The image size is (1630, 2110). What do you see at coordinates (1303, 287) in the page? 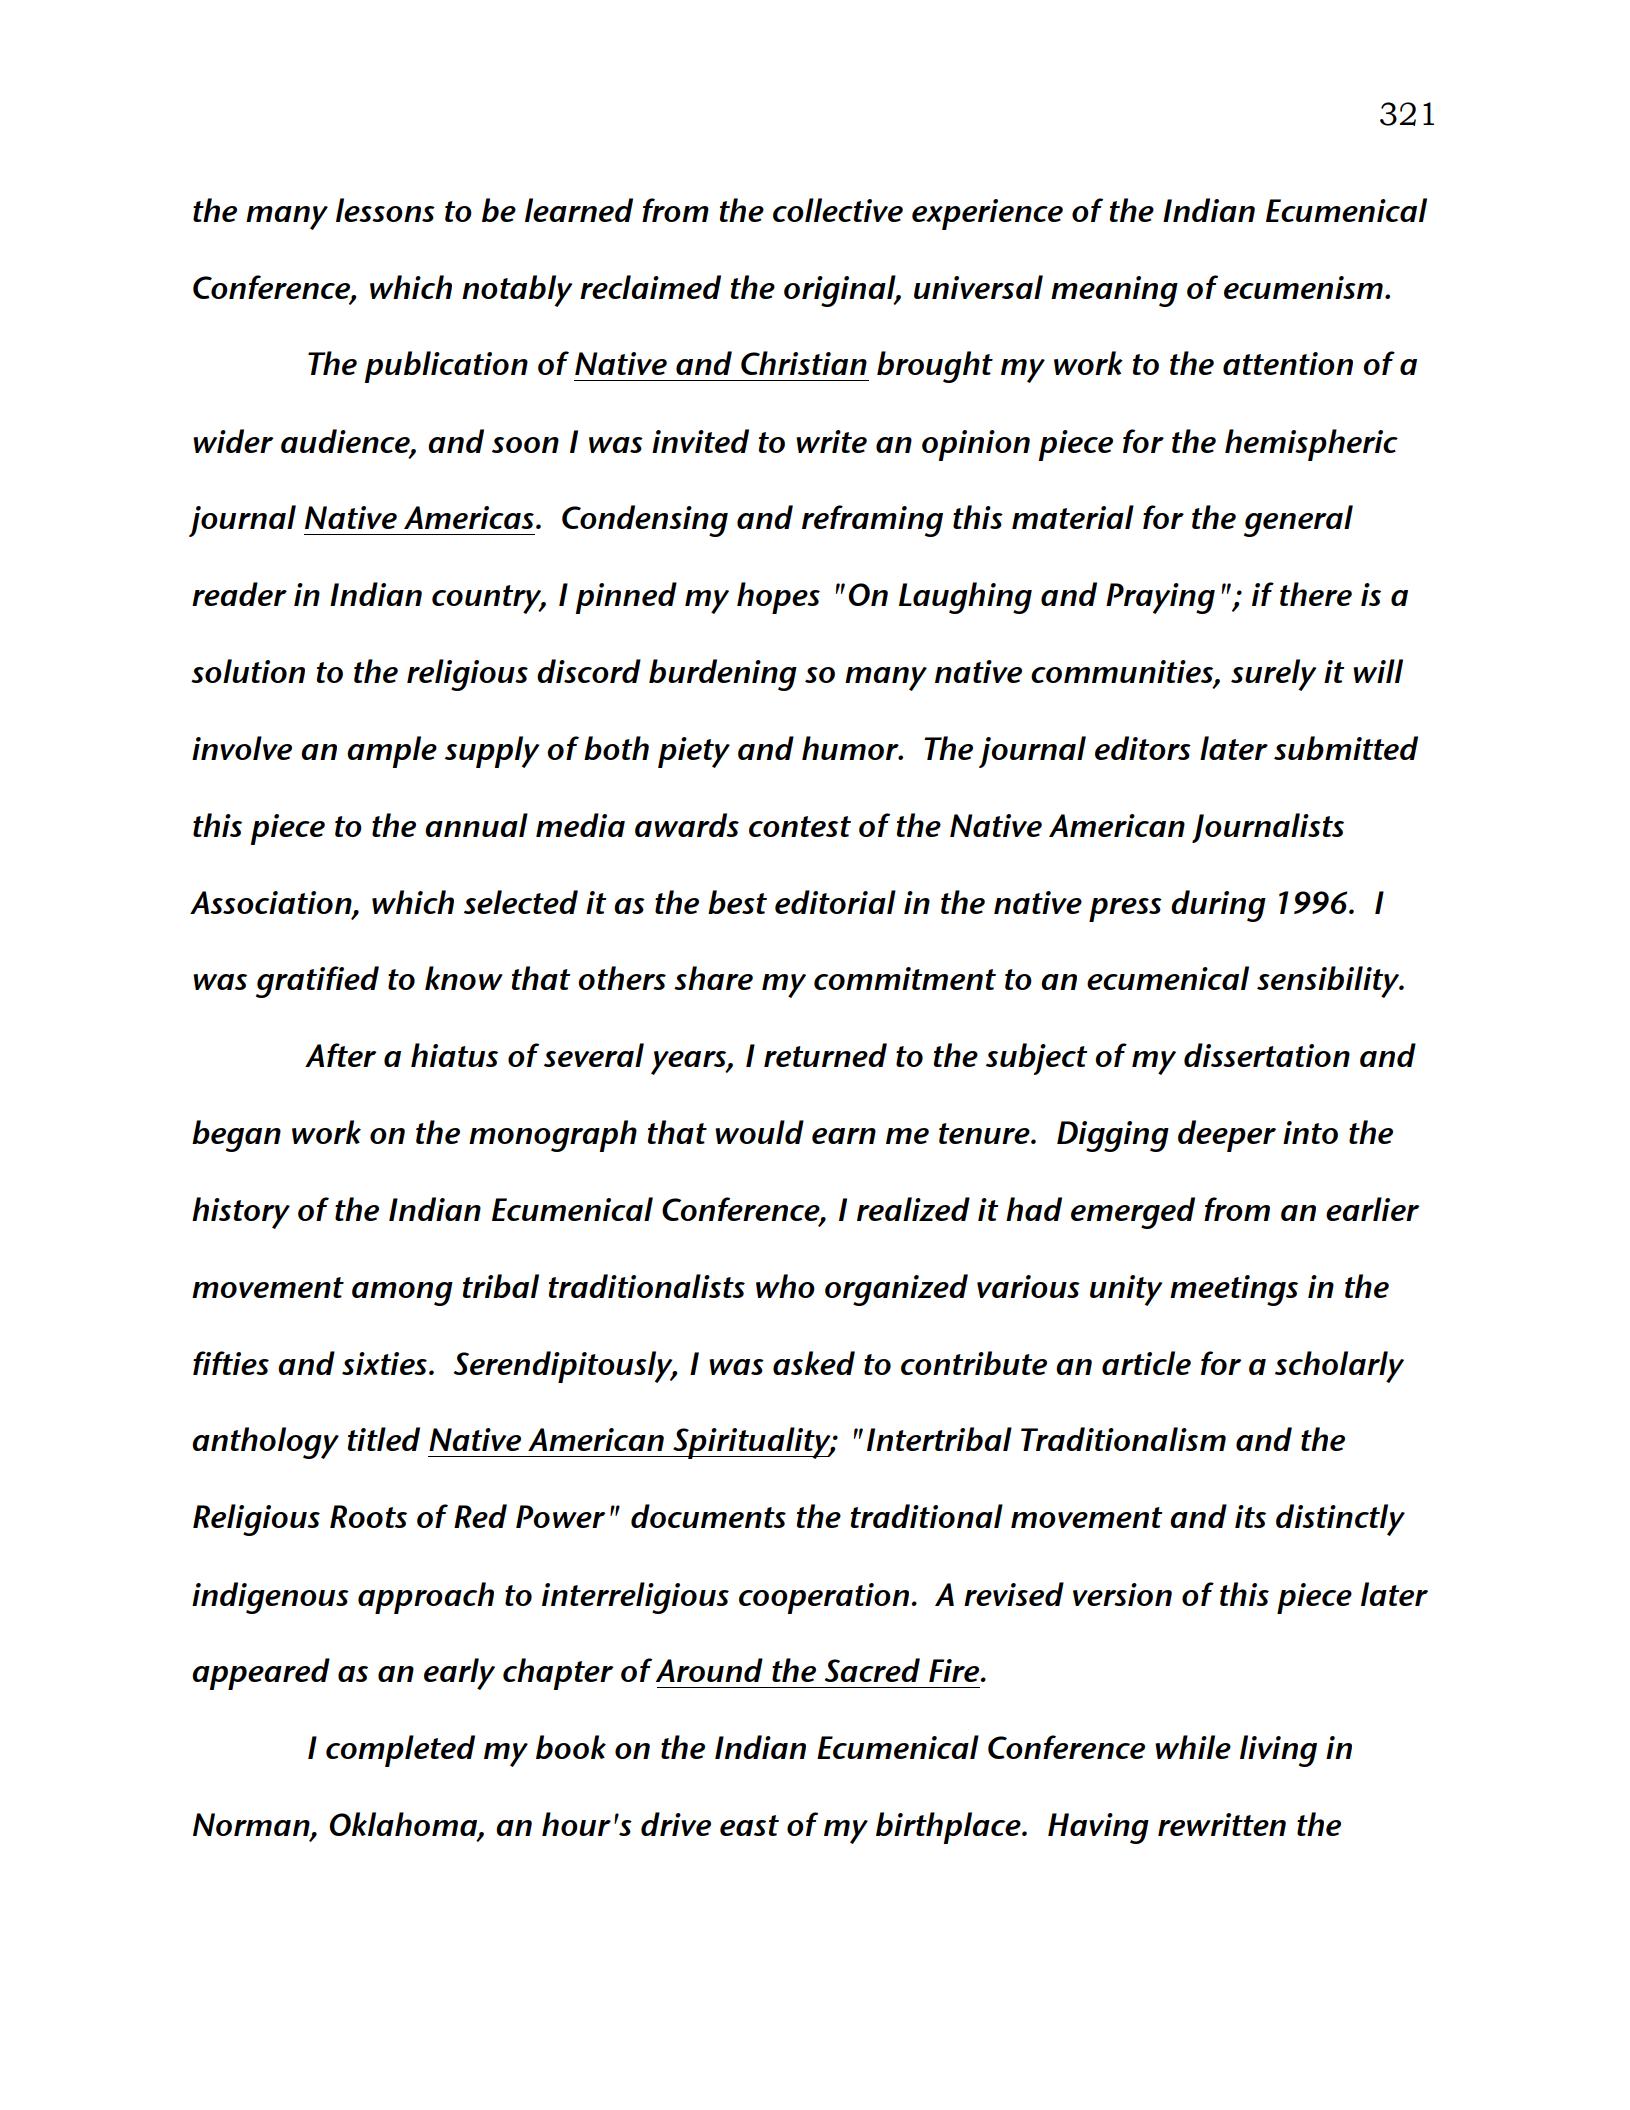
I see `ecumenism` at bounding box center [1303, 287].
